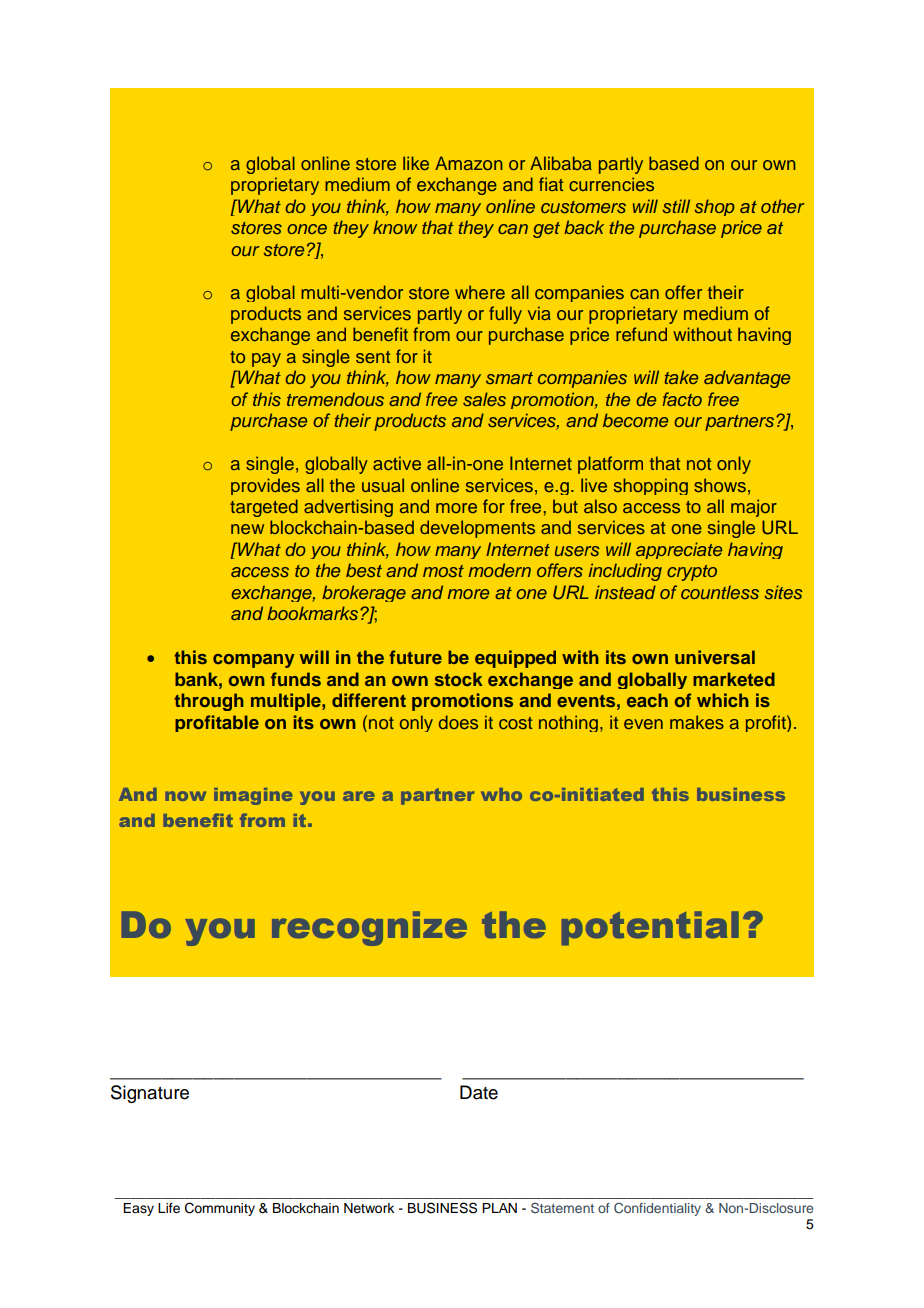  What do you see at coordinates (369, 928) in the document?
I see `recognize` at bounding box center [369, 928].
